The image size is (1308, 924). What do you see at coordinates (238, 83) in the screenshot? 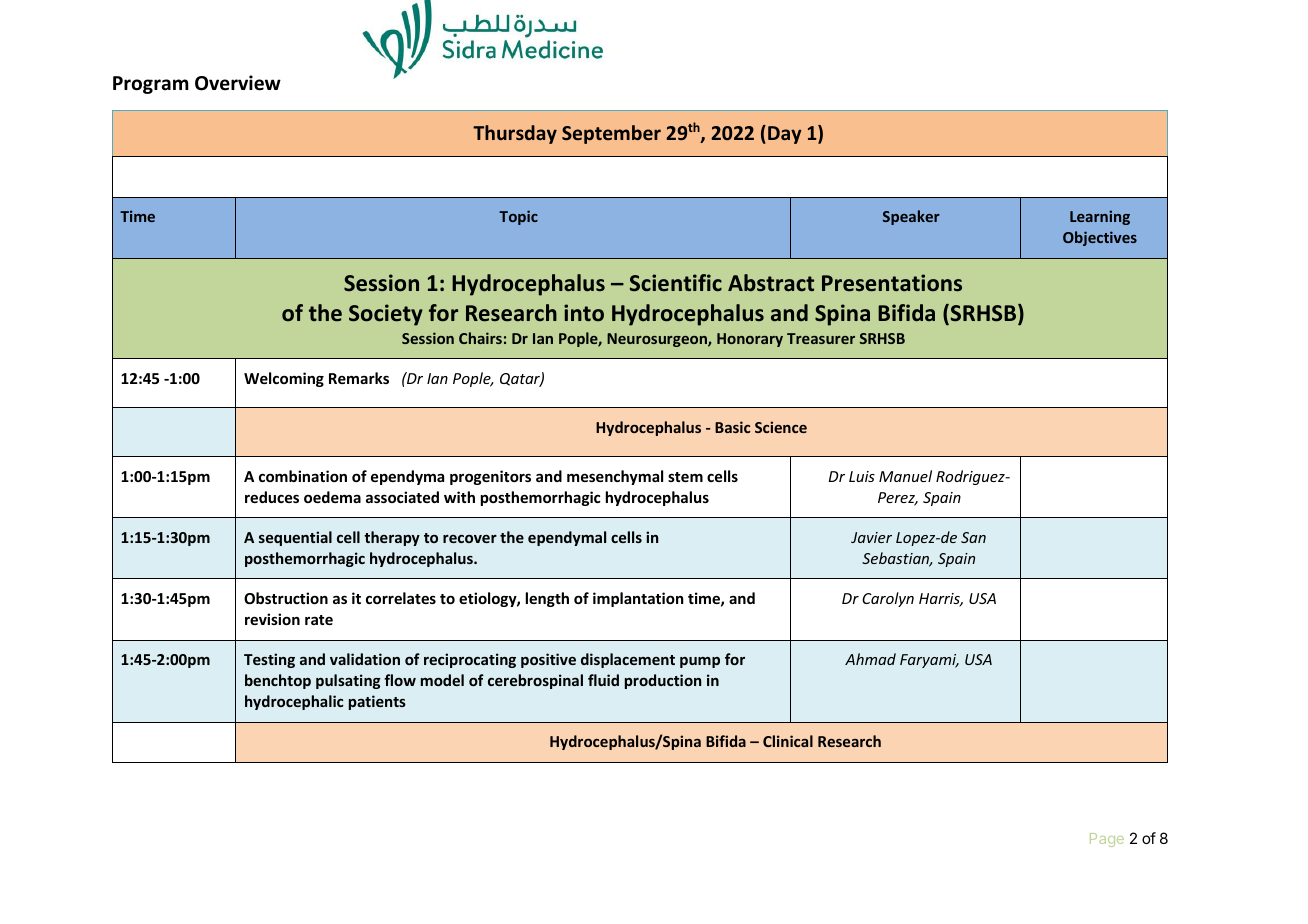
I see `Overview` at bounding box center [238, 83].
